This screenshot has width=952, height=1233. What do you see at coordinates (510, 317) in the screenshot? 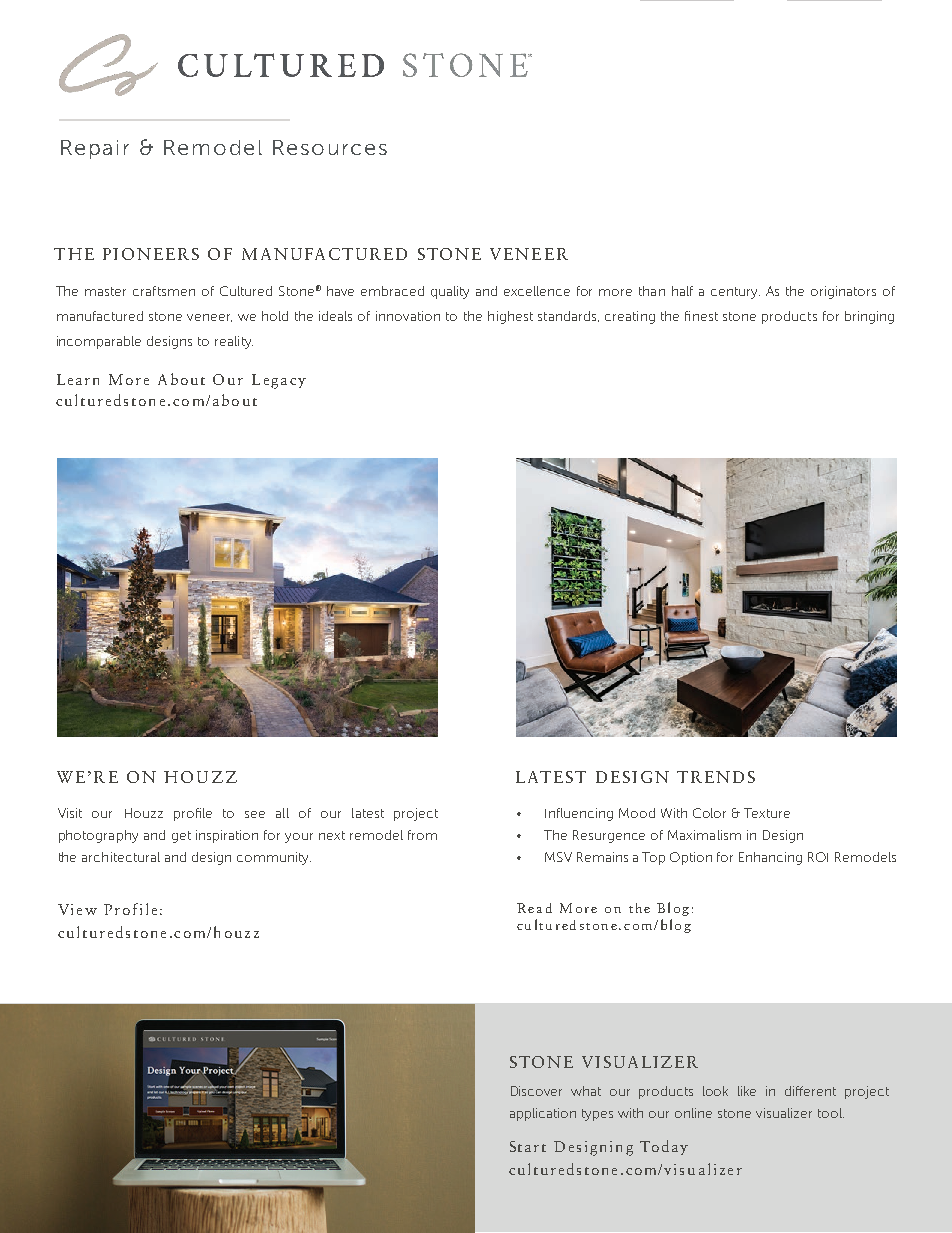
I see `highest` at bounding box center [510, 317].
